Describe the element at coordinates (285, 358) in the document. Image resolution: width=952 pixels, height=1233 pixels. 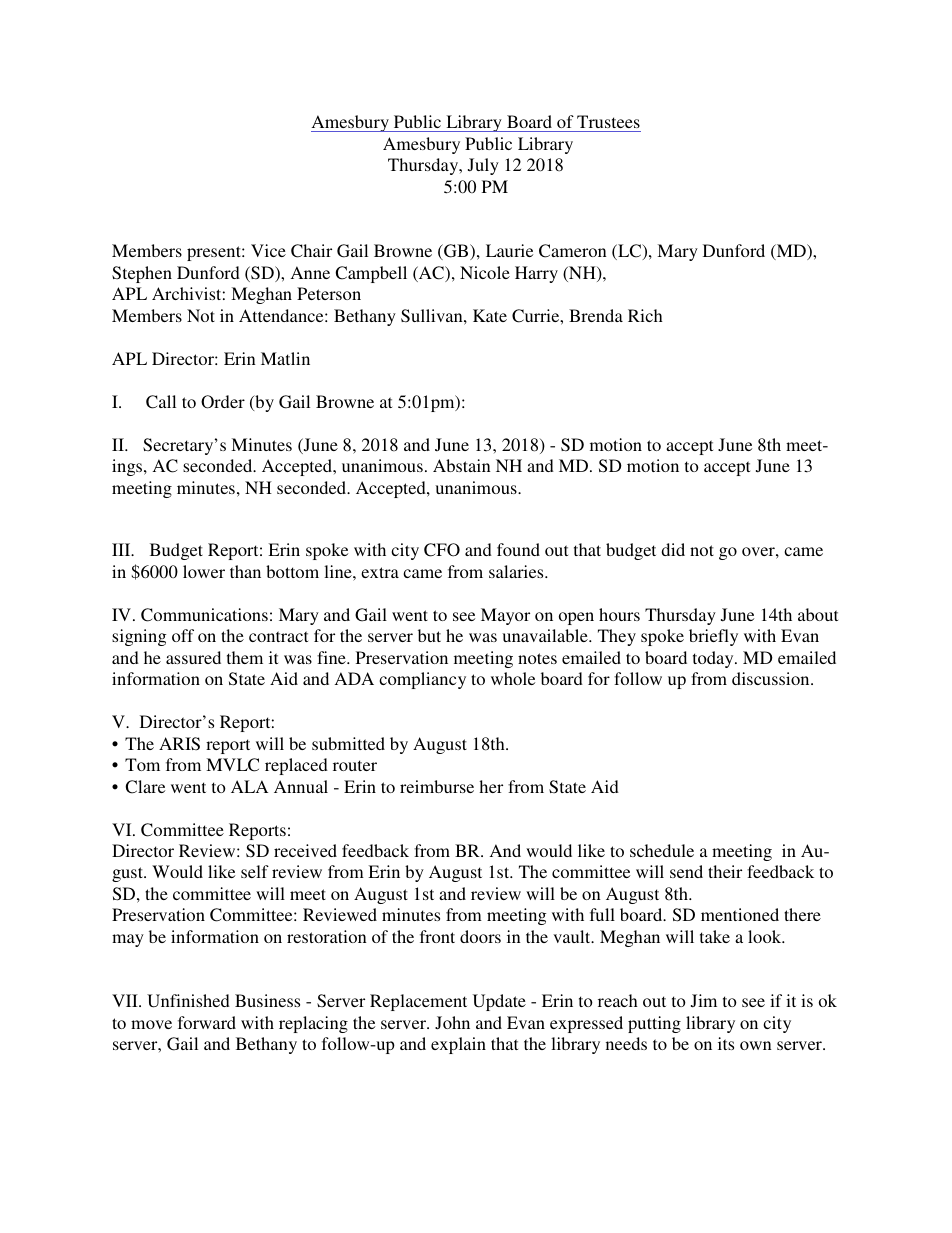
I see `Matlin` at that location.
